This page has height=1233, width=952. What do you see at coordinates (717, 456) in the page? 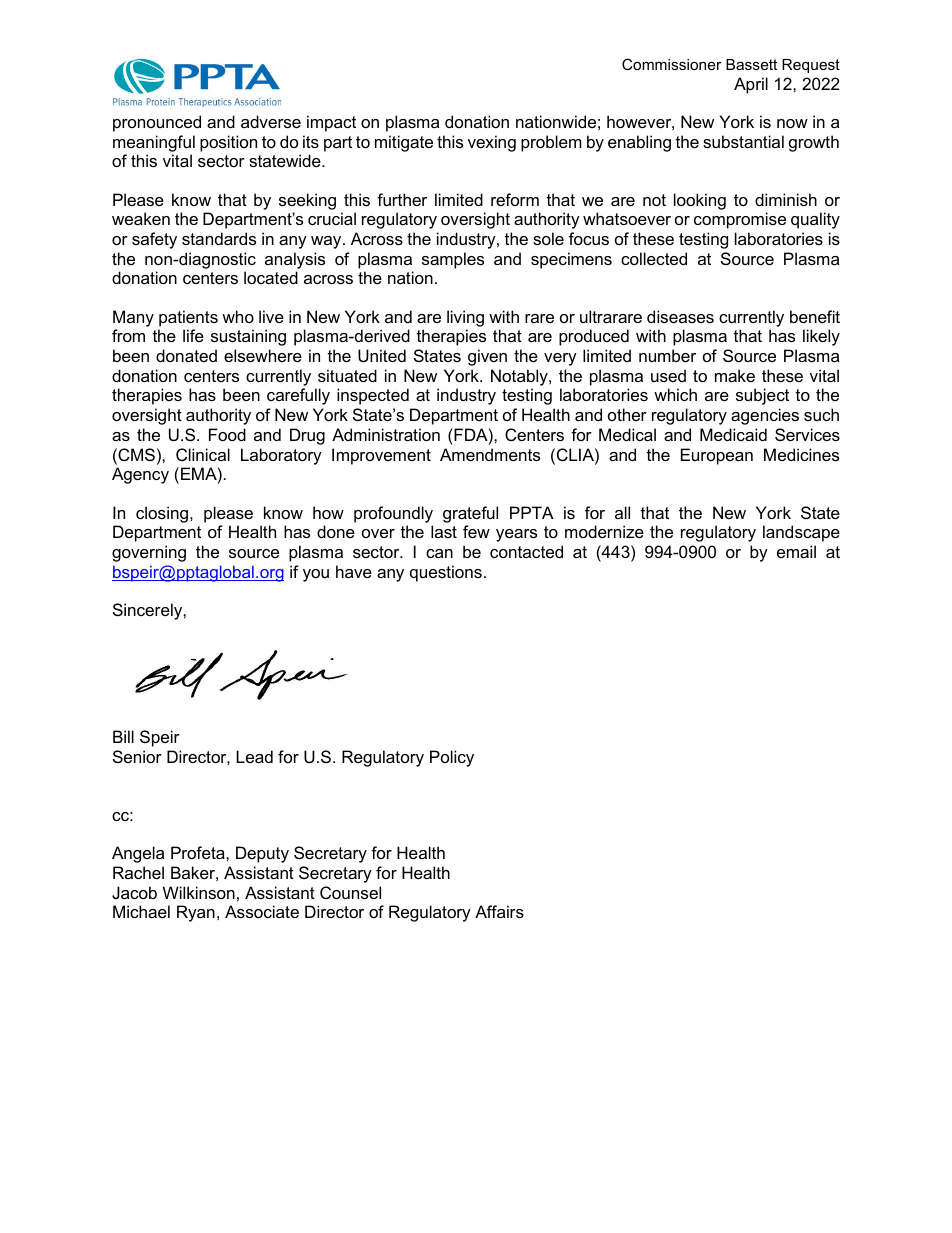
I see `European` at bounding box center [717, 456].
